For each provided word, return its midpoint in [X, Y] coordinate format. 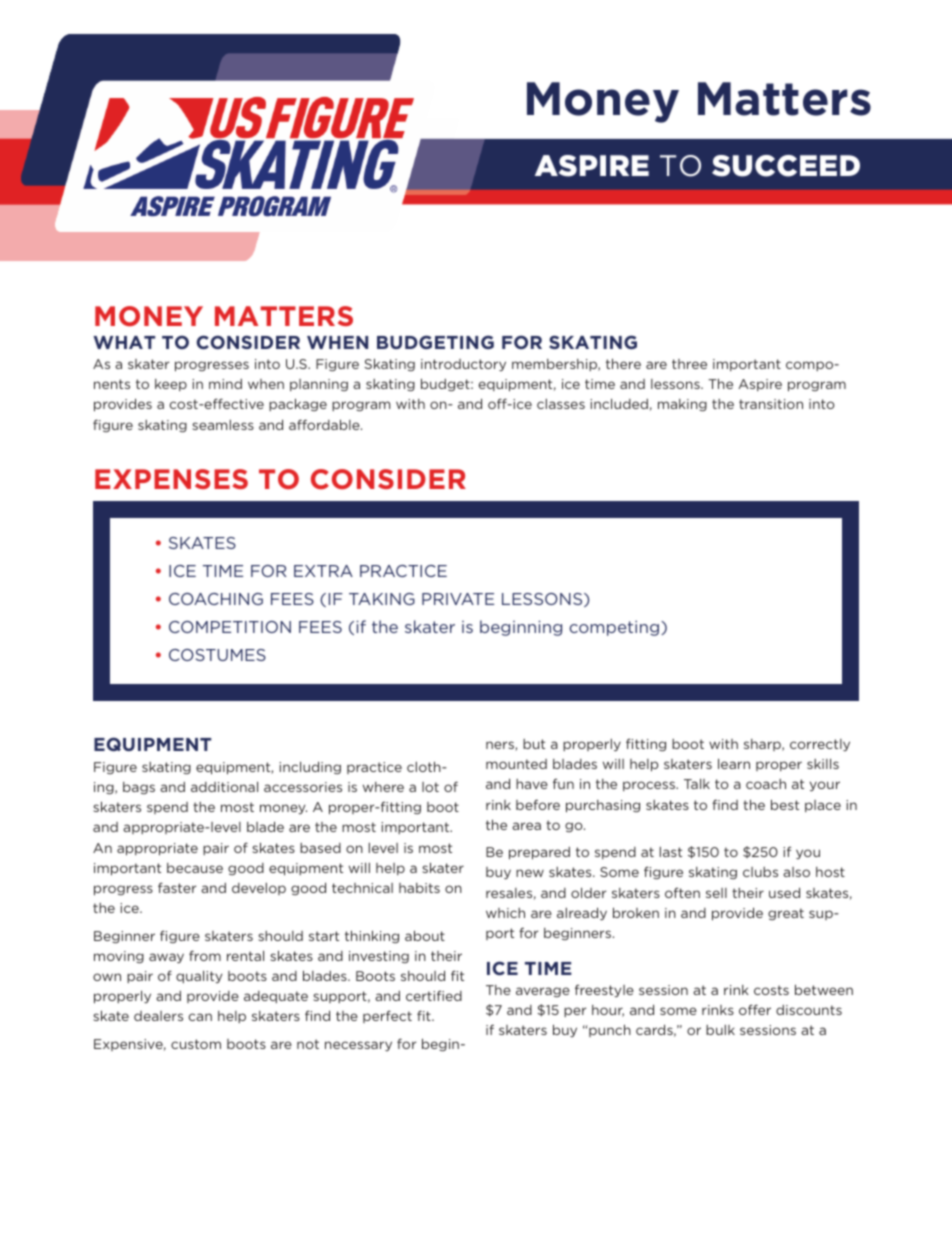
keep [171, 385]
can [200, 1017]
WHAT [124, 342]
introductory [463, 365]
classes [561, 404]
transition [771, 404]
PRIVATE [458, 599]
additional [224, 786]
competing [615, 628]
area [526, 826]
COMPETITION [230, 627]
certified [434, 995]
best [785, 804]
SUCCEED [786, 166]
